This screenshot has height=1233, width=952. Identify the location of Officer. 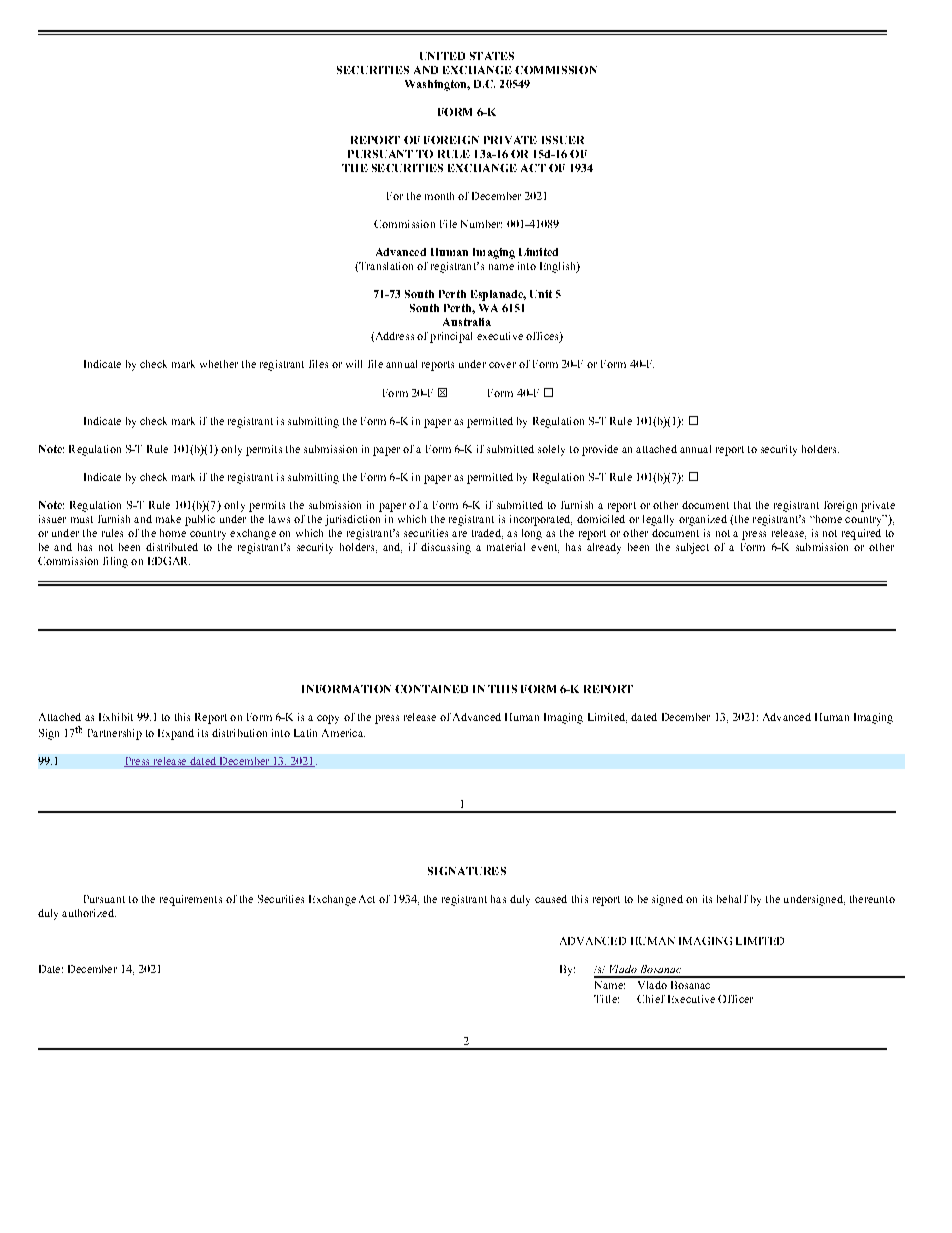
(735, 999).
